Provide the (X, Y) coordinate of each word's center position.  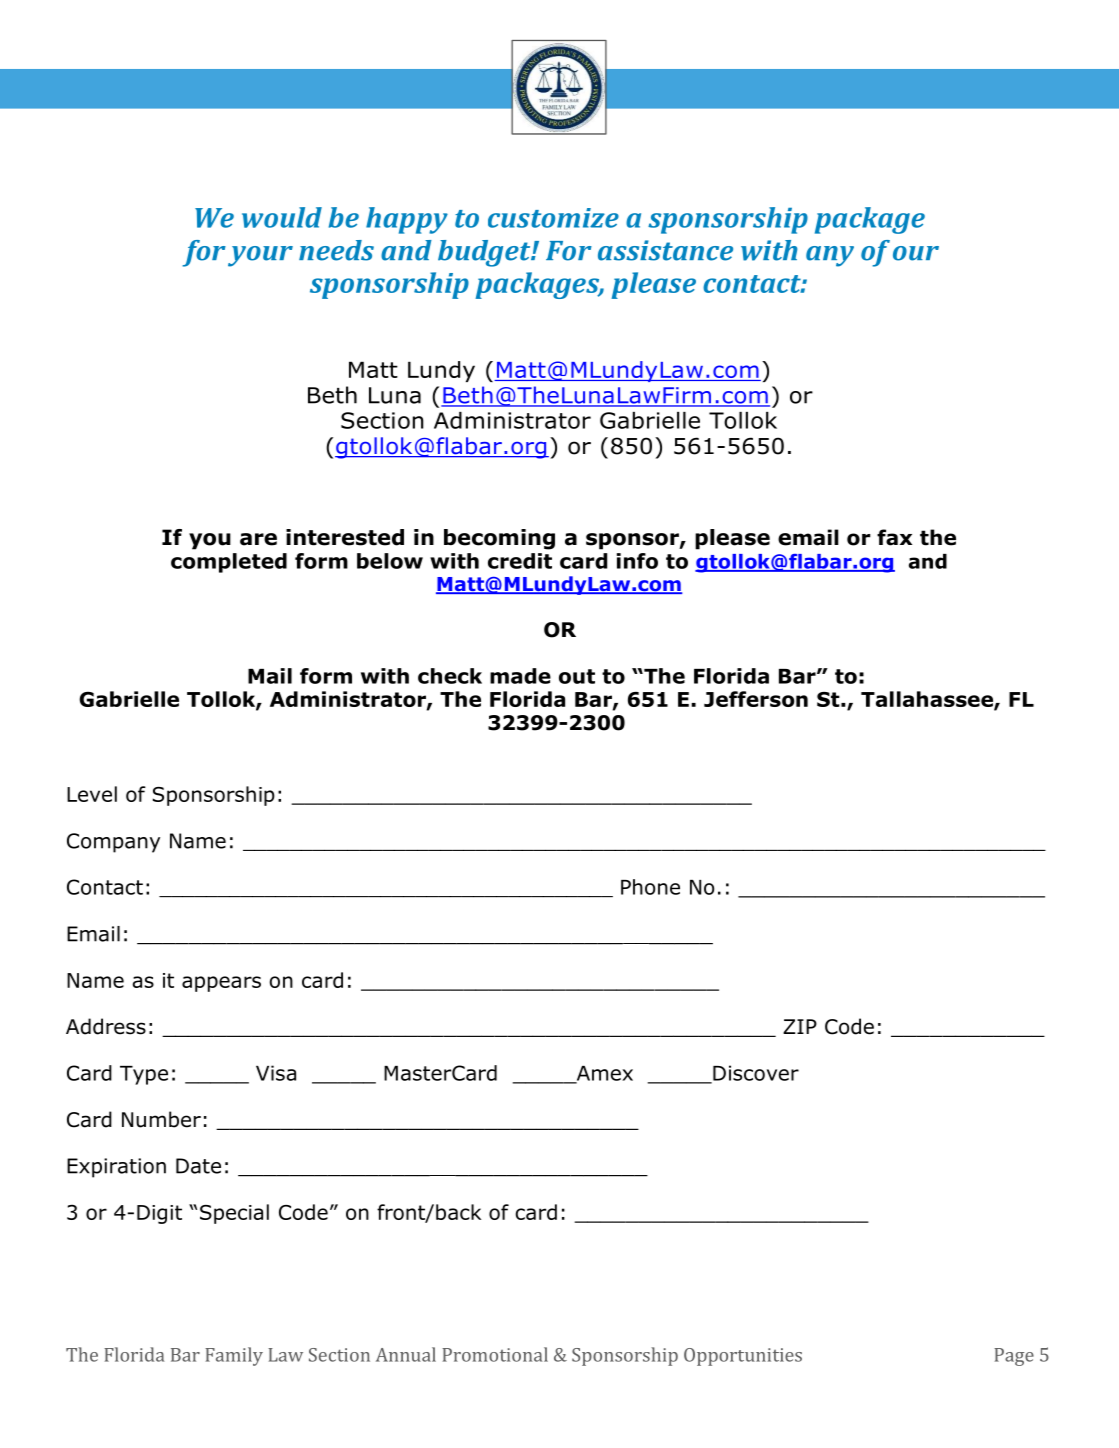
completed (229, 563)
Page (1014, 1357)
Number (161, 1119)
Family (234, 1356)
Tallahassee (928, 700)
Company (113, 843)
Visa (276, 1073)
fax (894, 537)
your (260, 256)
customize (553, 218)
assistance (665, 250)
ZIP (800, 1026)
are (258, 539)
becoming (499, 539)
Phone (650, 887)
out (577, 676)
